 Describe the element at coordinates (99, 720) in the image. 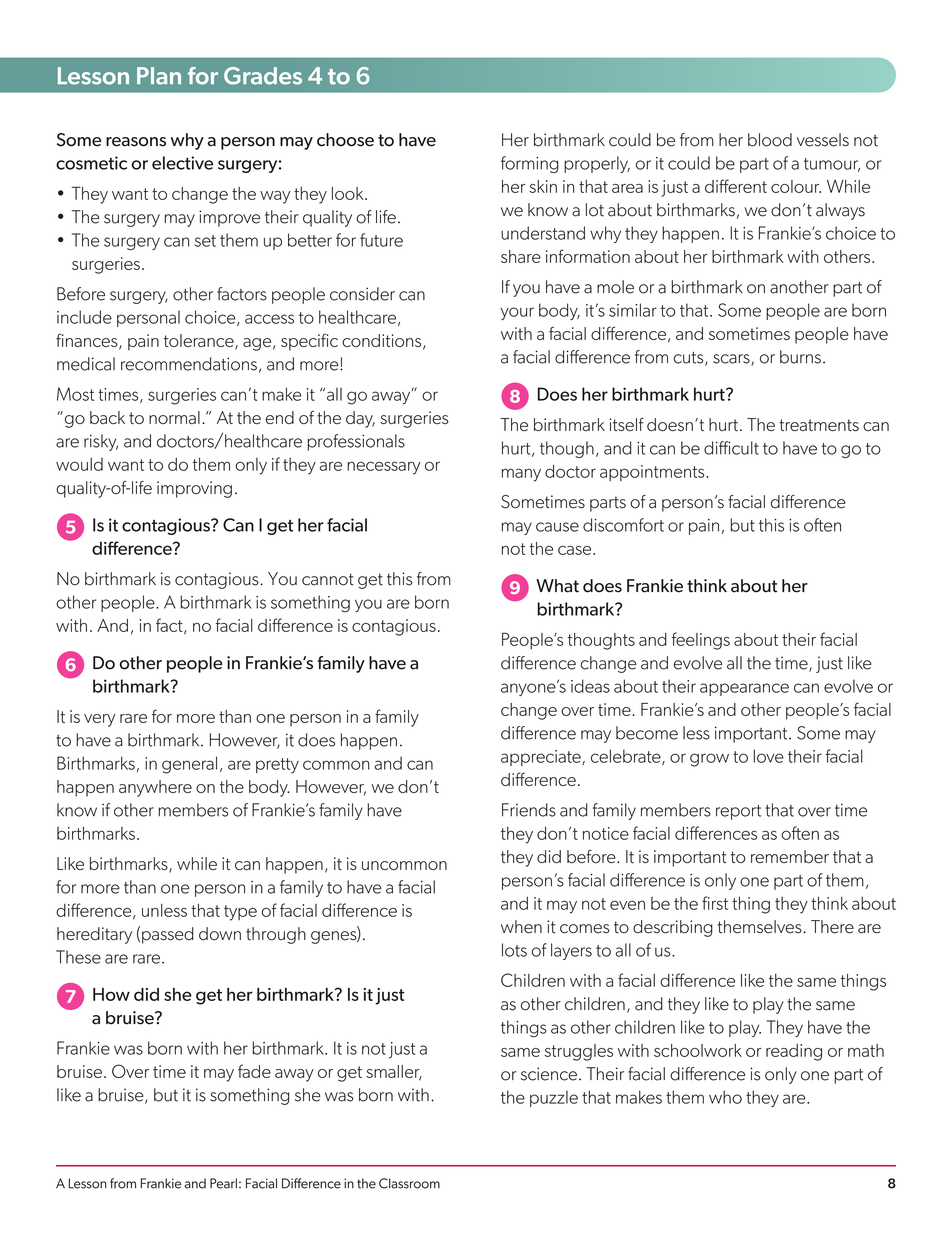

I see `very` at that location.
